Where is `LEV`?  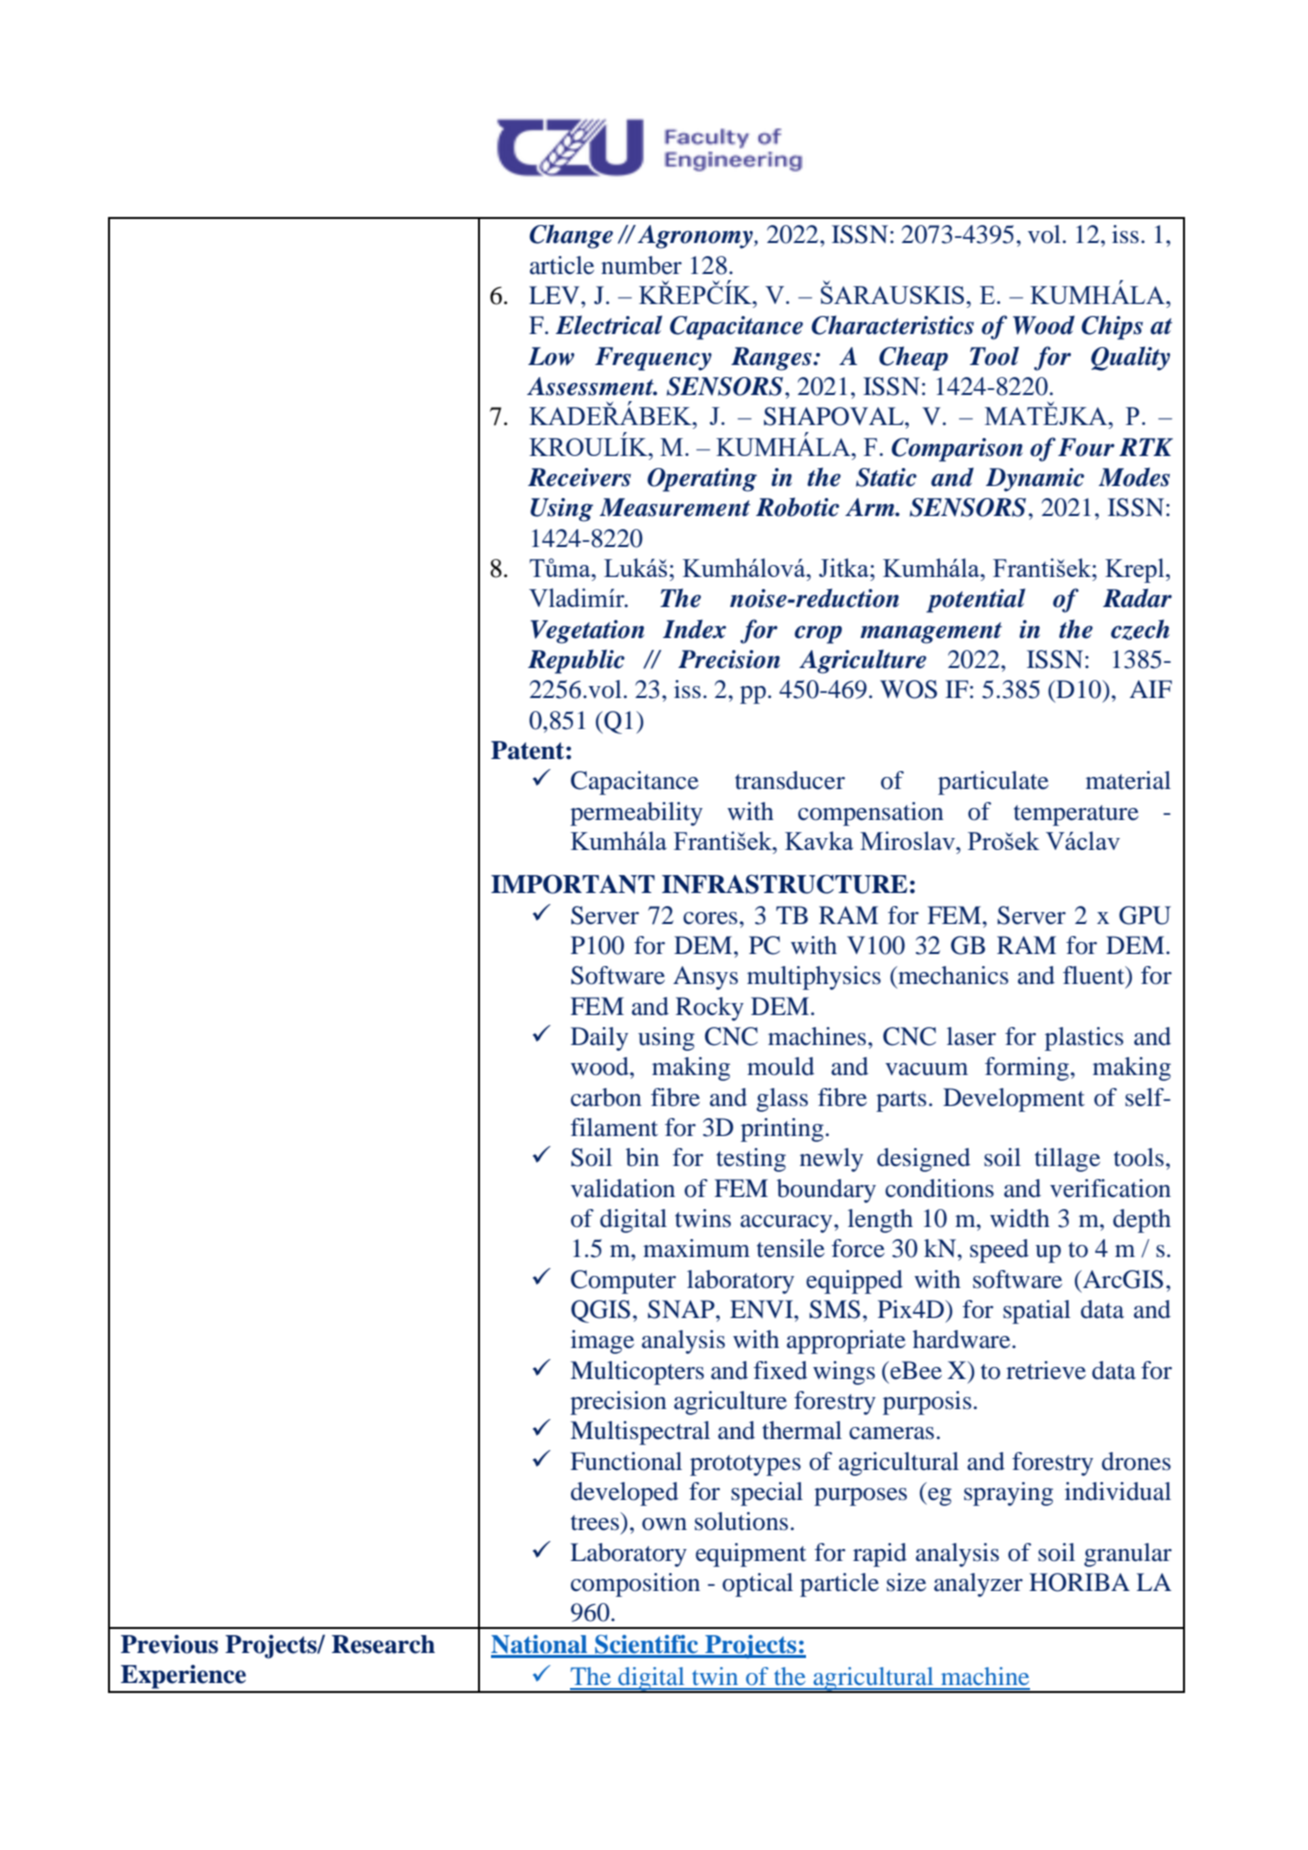
LEV is located at coordinates (555, 295).
